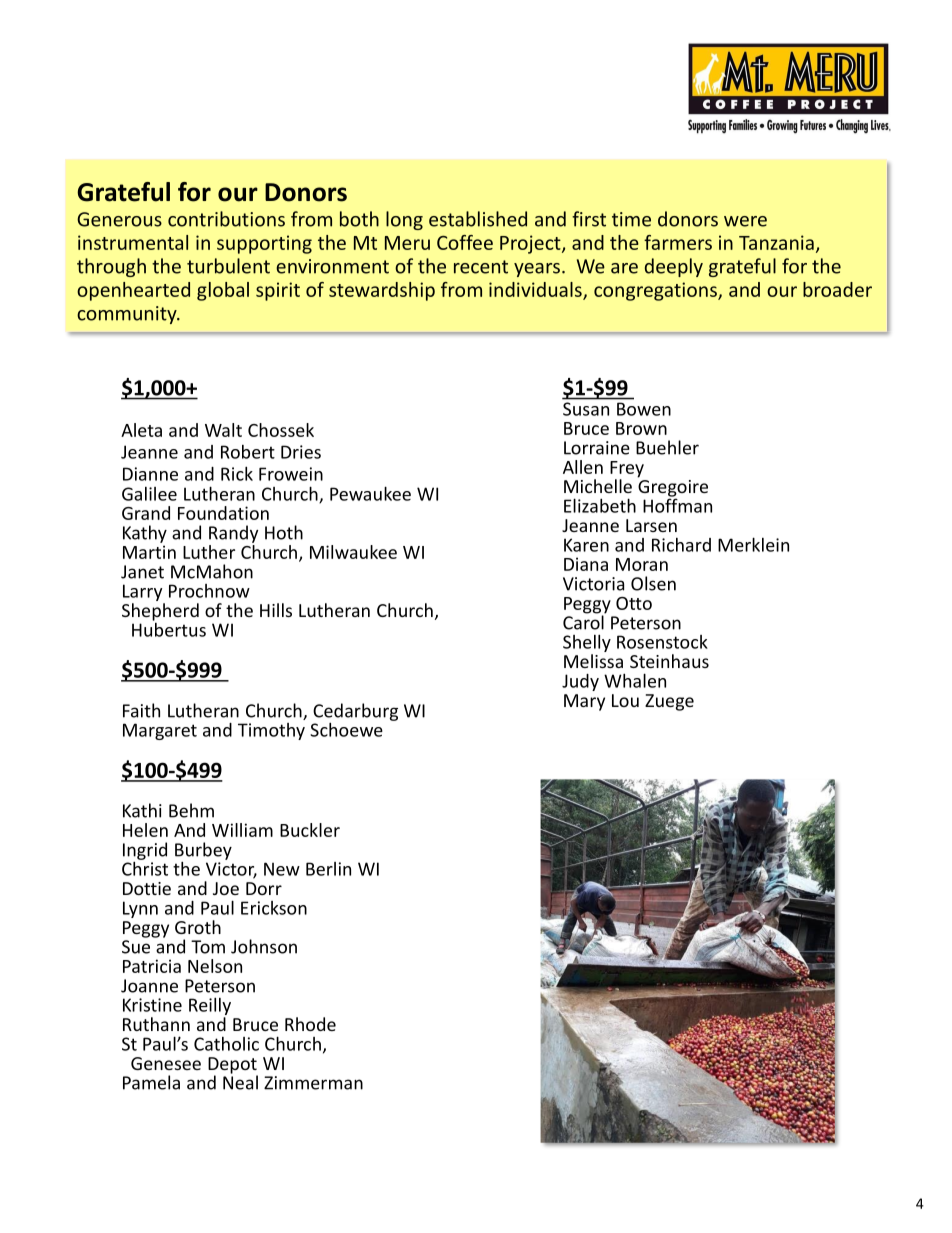 The height and width of the document is (1233, 952). What do you see at coordinates (228, 266) in the document?
I see `turbulent` at bounding box center [228, 266].
